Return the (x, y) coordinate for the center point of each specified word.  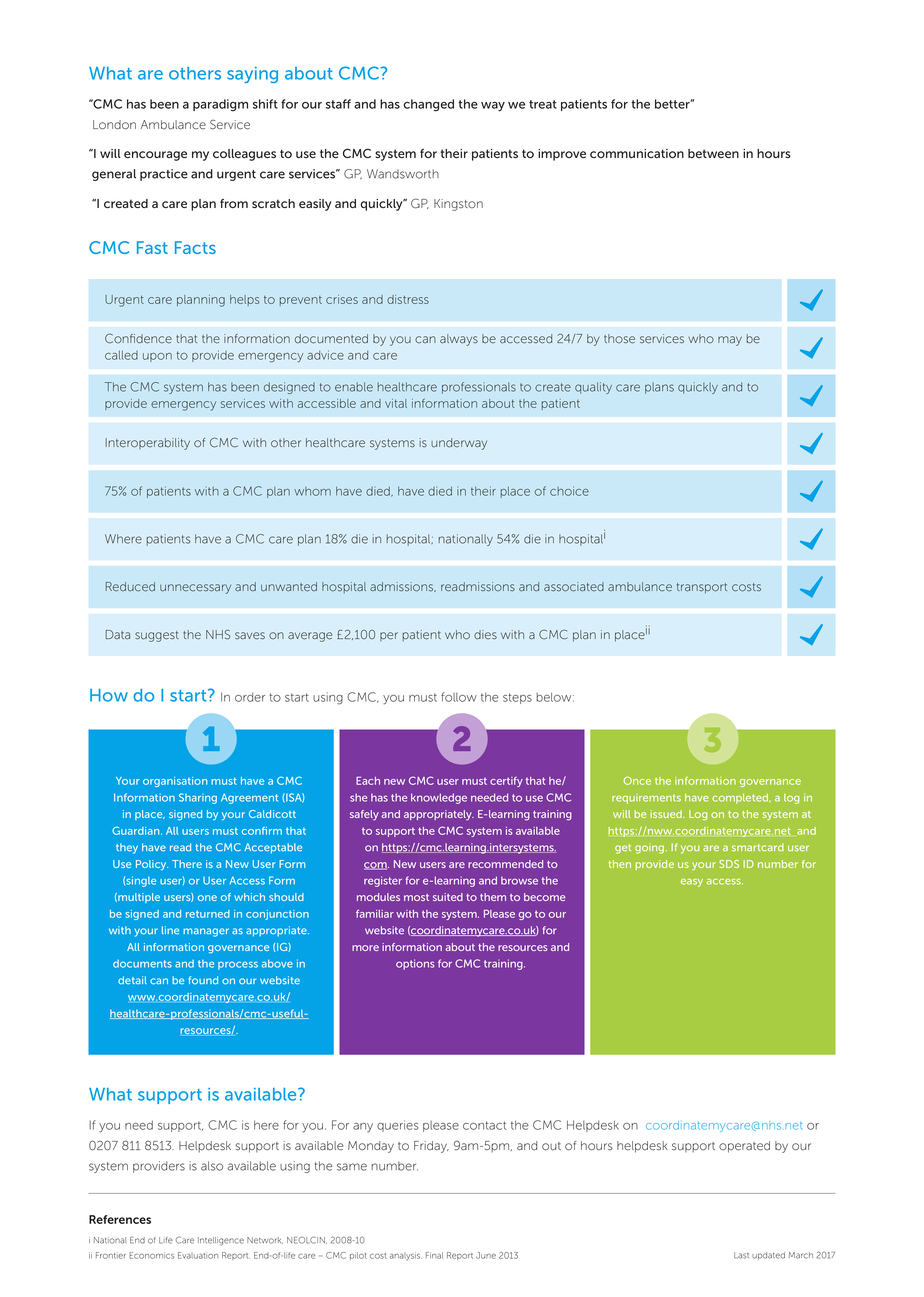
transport (702, 588)
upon (157, 357)
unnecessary (195, 589)
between (713, 153)
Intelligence (221, 1241)
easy (692, 883)
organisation (175, 782)
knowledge (439, 798)
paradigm (220, 105)
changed (428, 105)
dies (485, 635)
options (415, 964)
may (730, 341)
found (203, 980)
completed (741, 799)
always (459, 340)
